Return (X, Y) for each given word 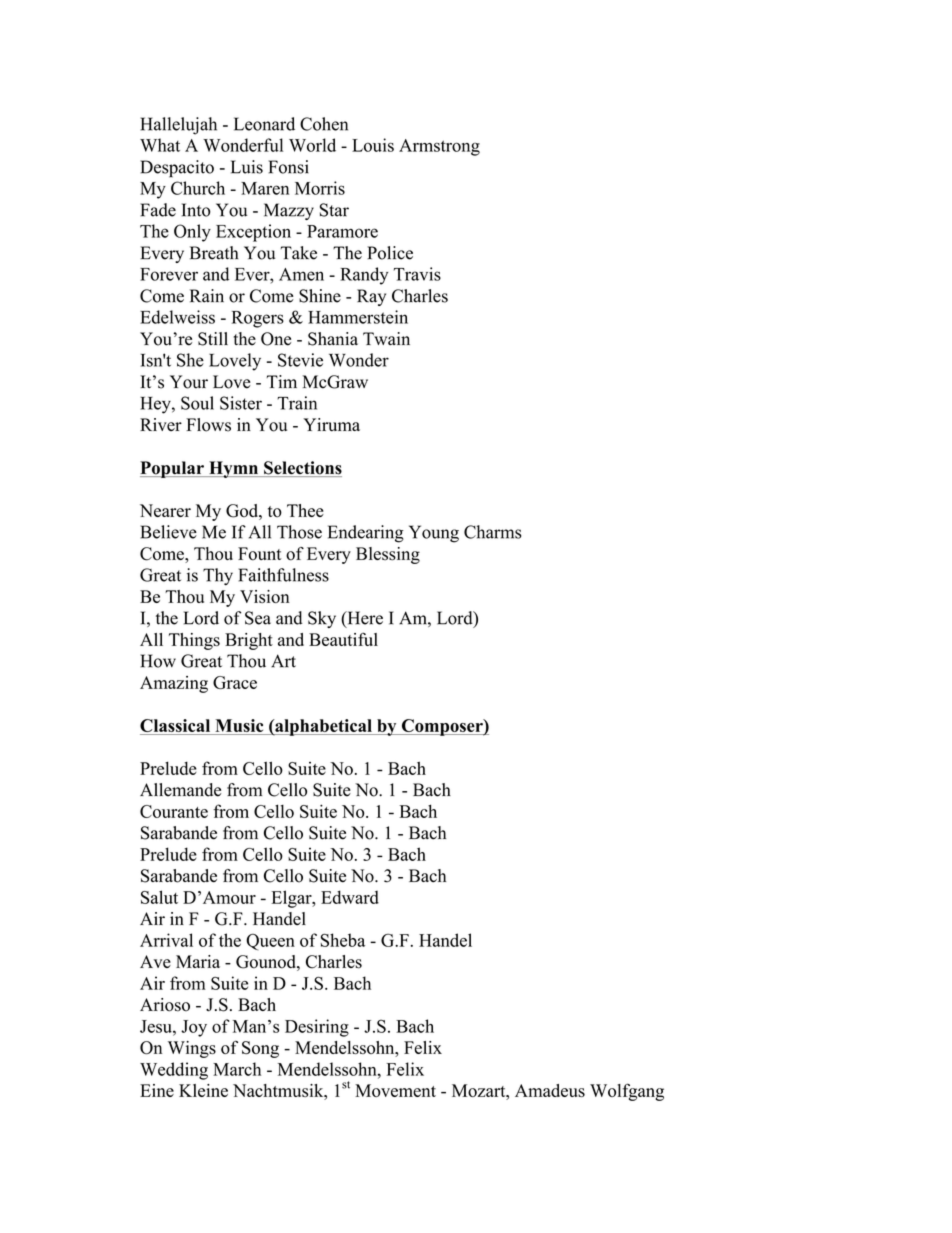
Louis (373, 145)
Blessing (388, 555)
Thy (218, 577)
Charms (493, 532)
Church (198, 188)
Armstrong (439, 147)
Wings (192, 1049)
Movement (395, 1090)
